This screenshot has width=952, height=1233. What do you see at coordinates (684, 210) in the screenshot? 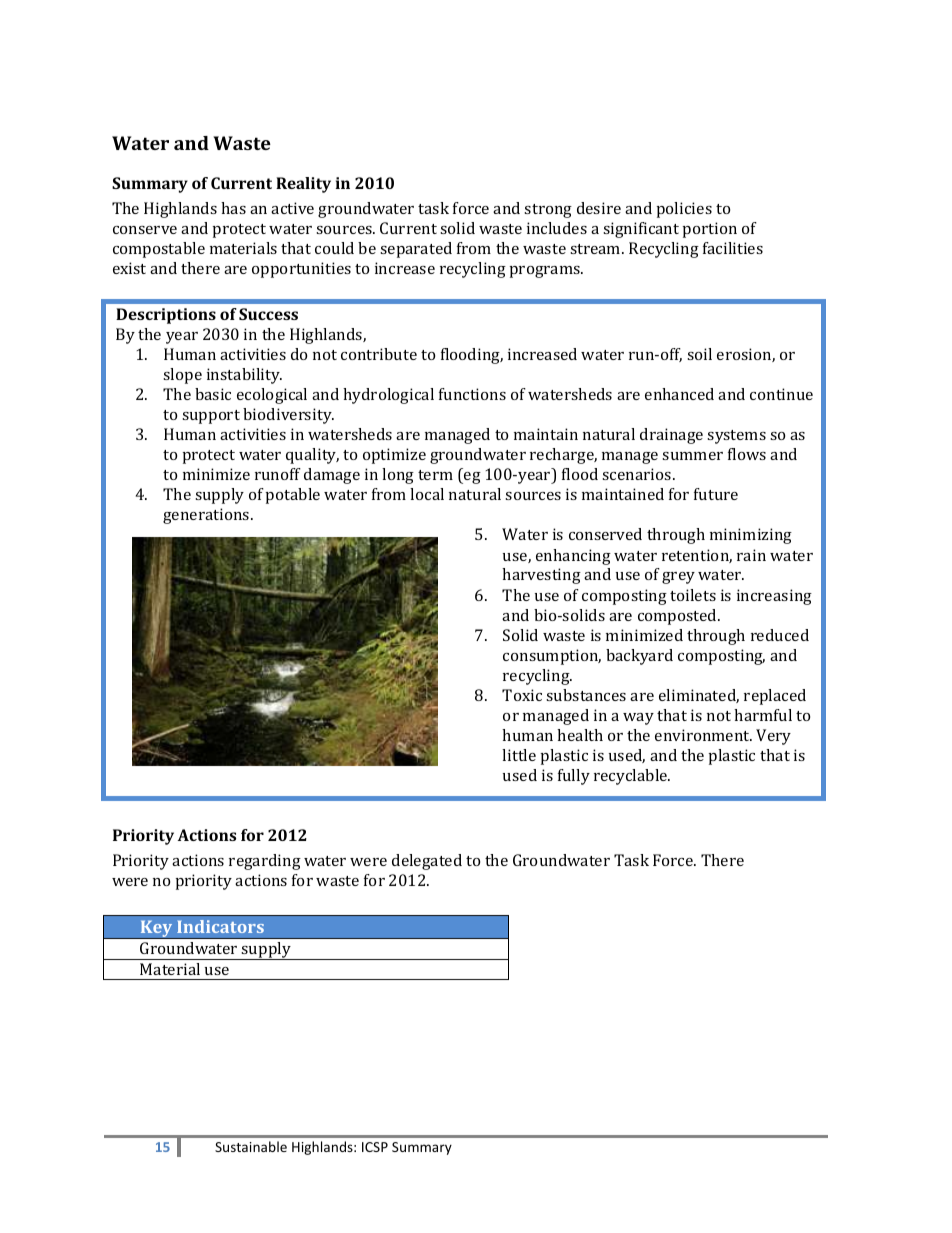
I see `policies` at bounding box center [684, 210].
